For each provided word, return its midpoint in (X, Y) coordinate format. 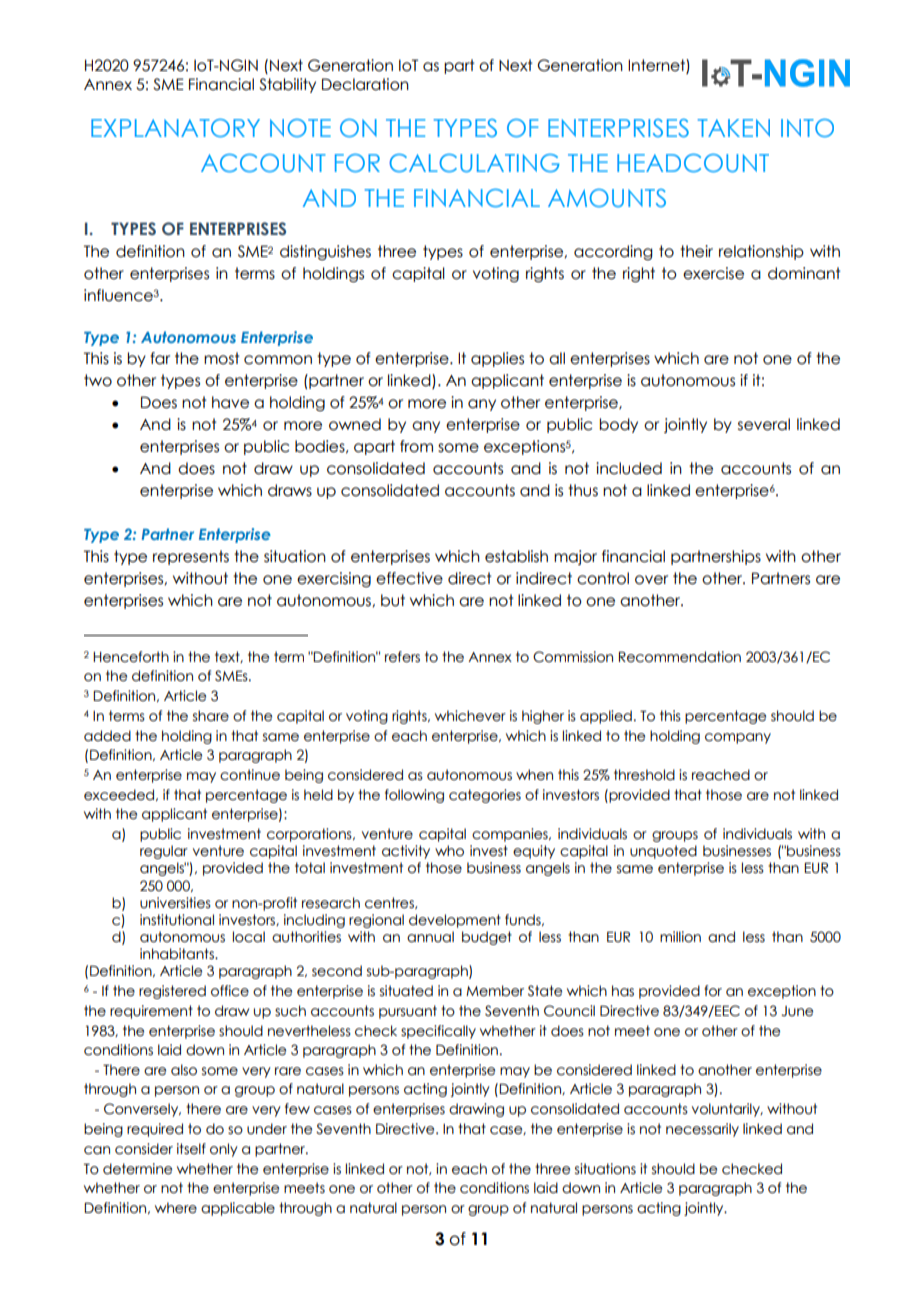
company (738, 738)
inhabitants (178, 954)
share (211, 716)
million (680, 937)
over (651, 580)
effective (409, 578)
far (160, 358)
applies (497, 359)
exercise (713, 273)
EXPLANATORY (175, 128)
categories (485, 796)
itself (191, 1149)
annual (430, 937)
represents (191, 557)
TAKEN (734, 128)
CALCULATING (474, 163)
